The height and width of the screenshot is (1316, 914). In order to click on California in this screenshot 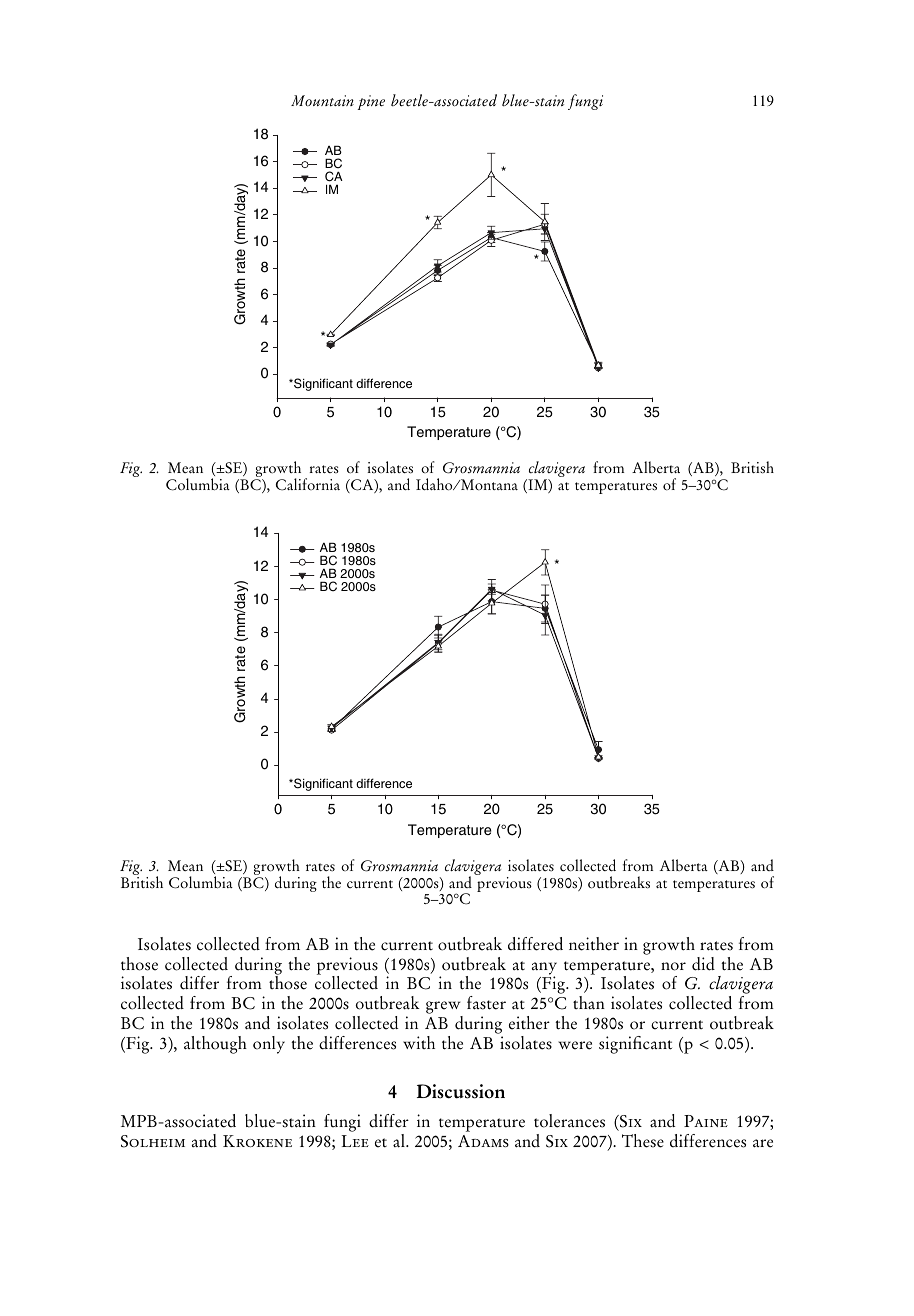, I will do `click(308, 484)`.
